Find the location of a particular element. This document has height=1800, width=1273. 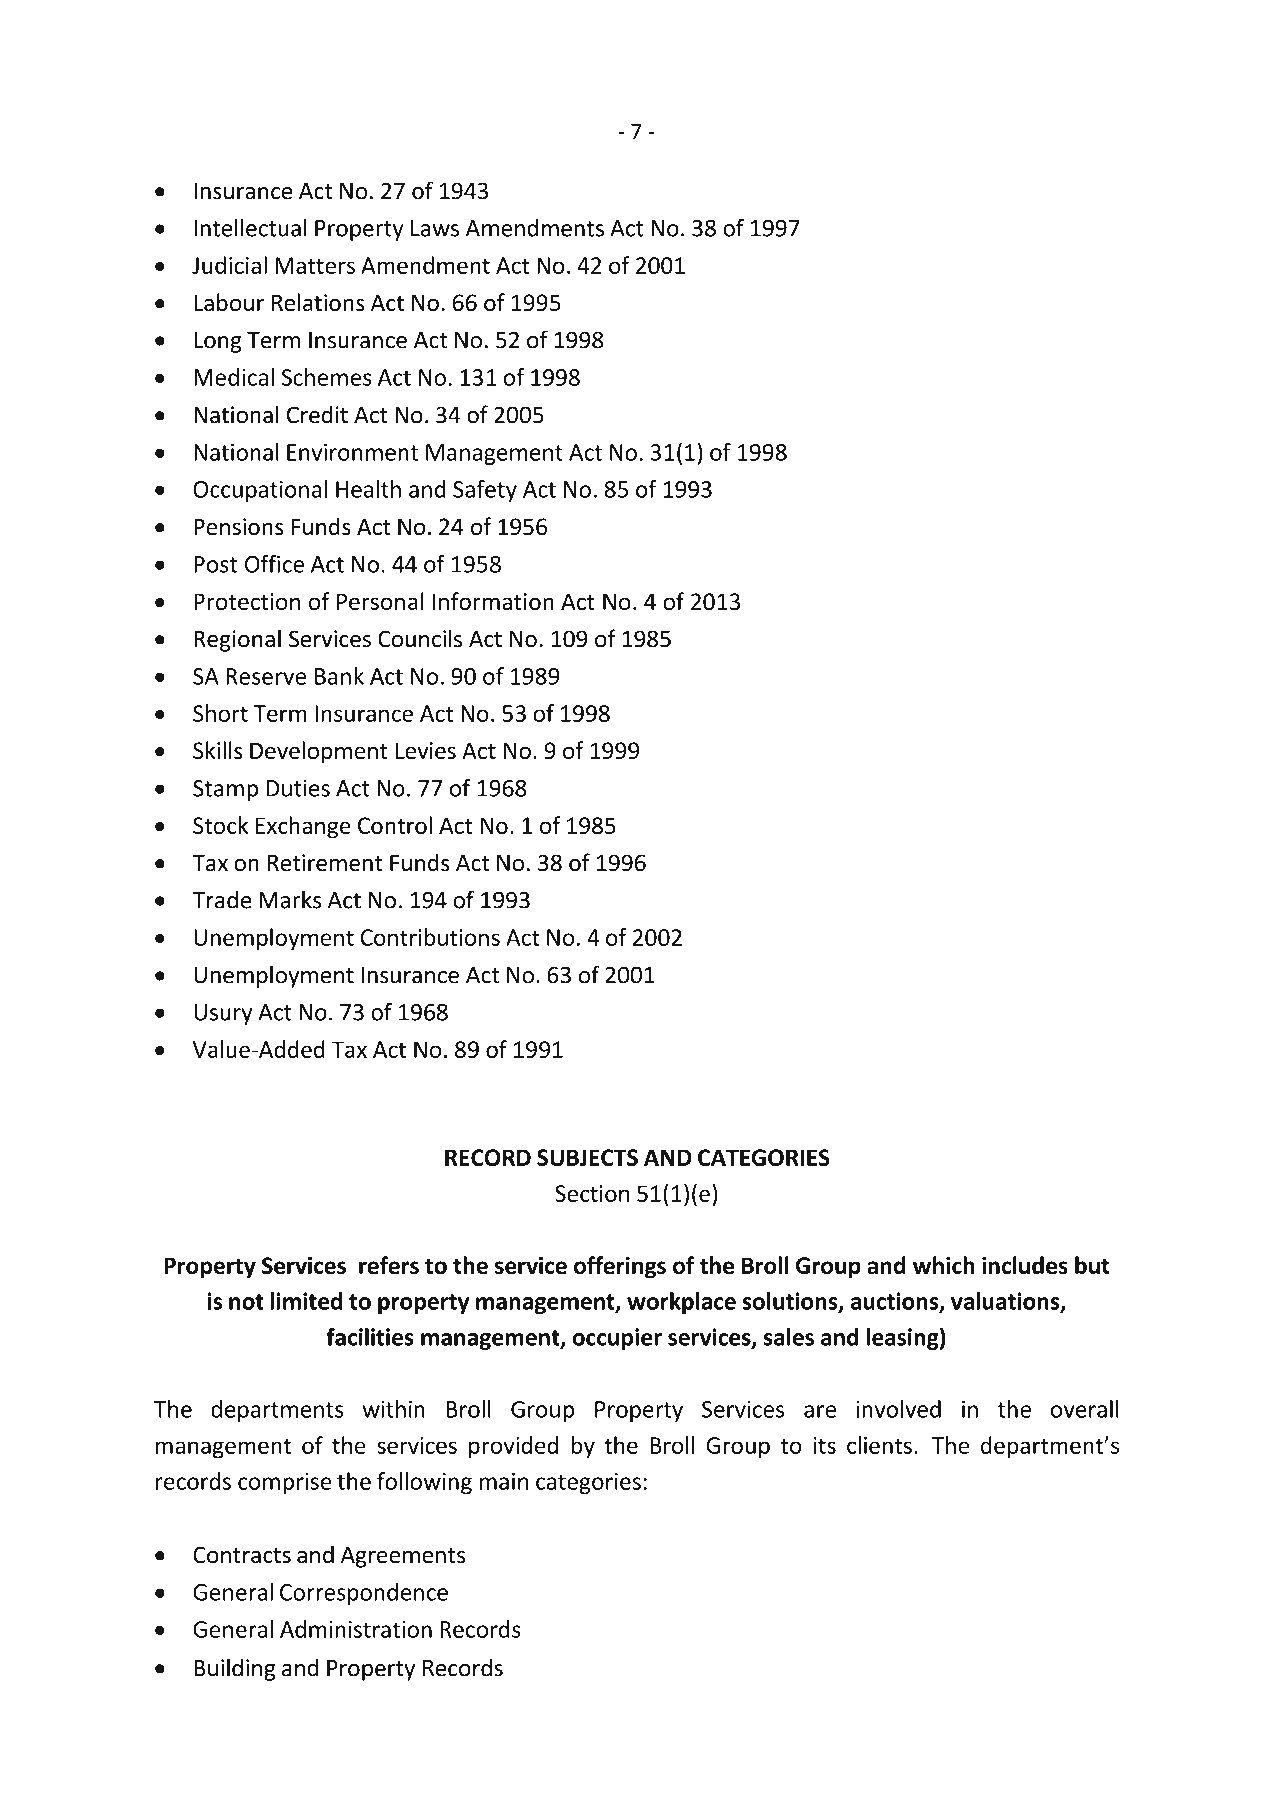

Administration is located at coordinates (356, 1629).
